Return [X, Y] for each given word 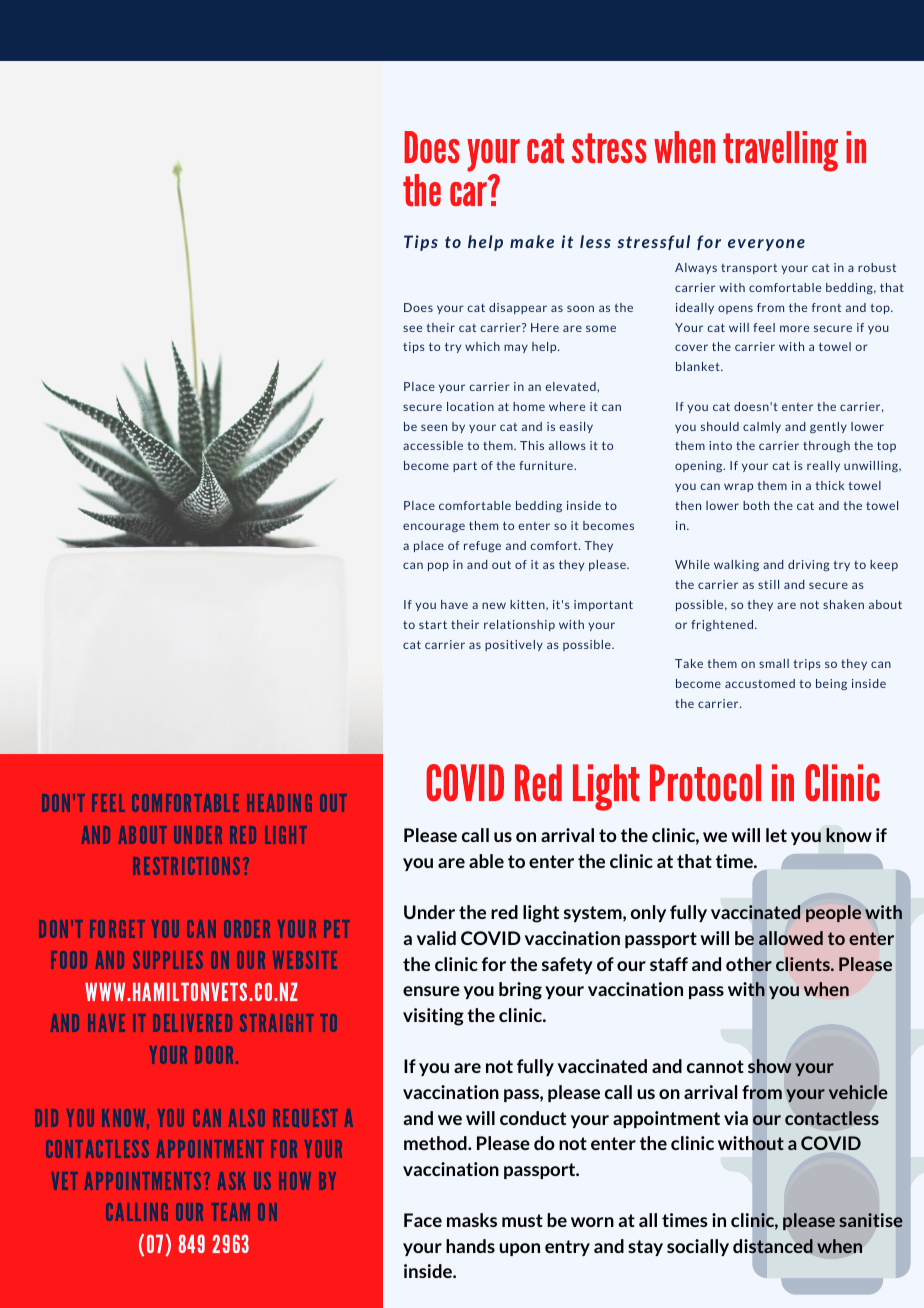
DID [46, 1118]
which [482, 346]
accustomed [760, 683]
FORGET [117, 929]
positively [514, 645]
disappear [518, 308]
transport [749, 269]
